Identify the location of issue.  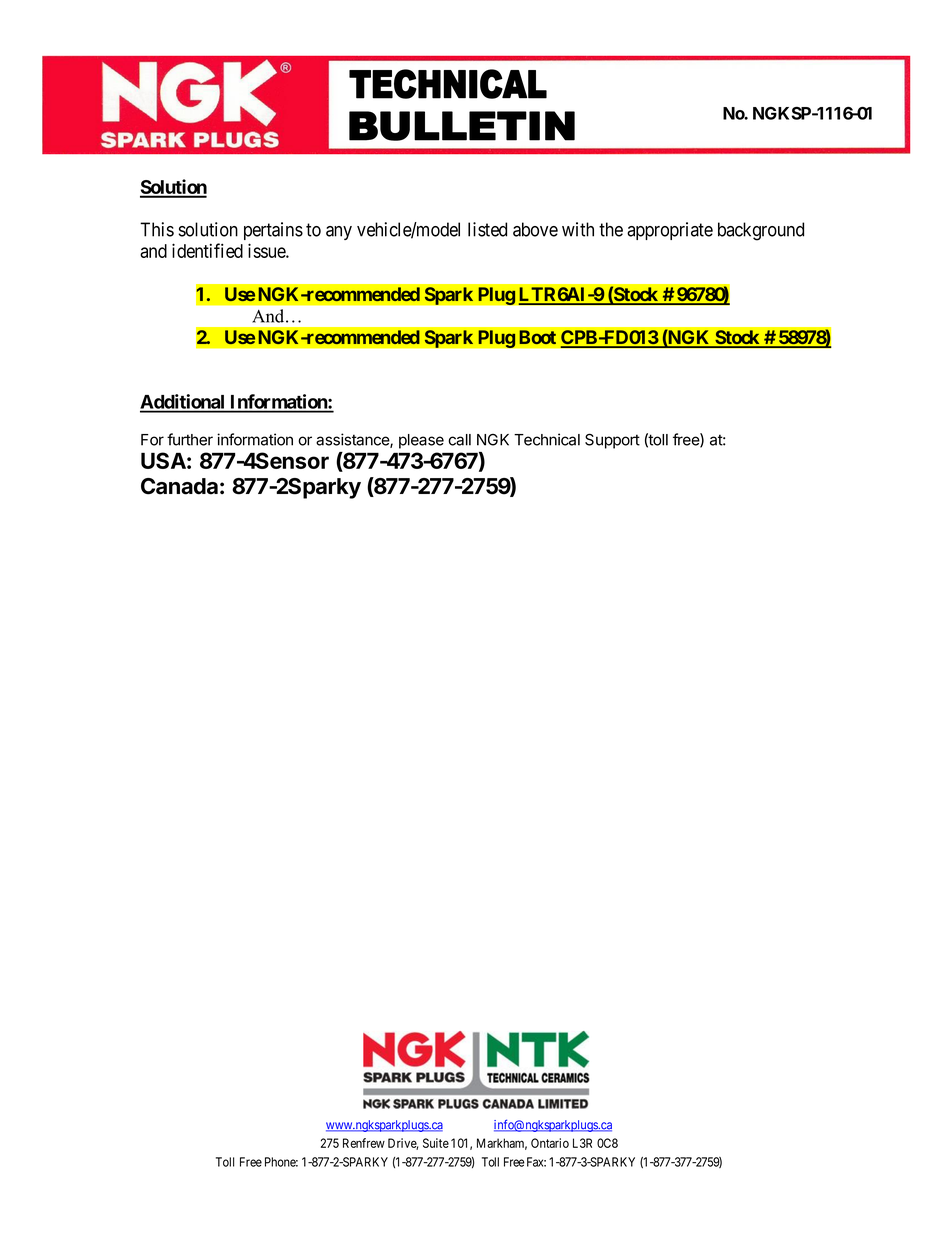
(267, 250).
